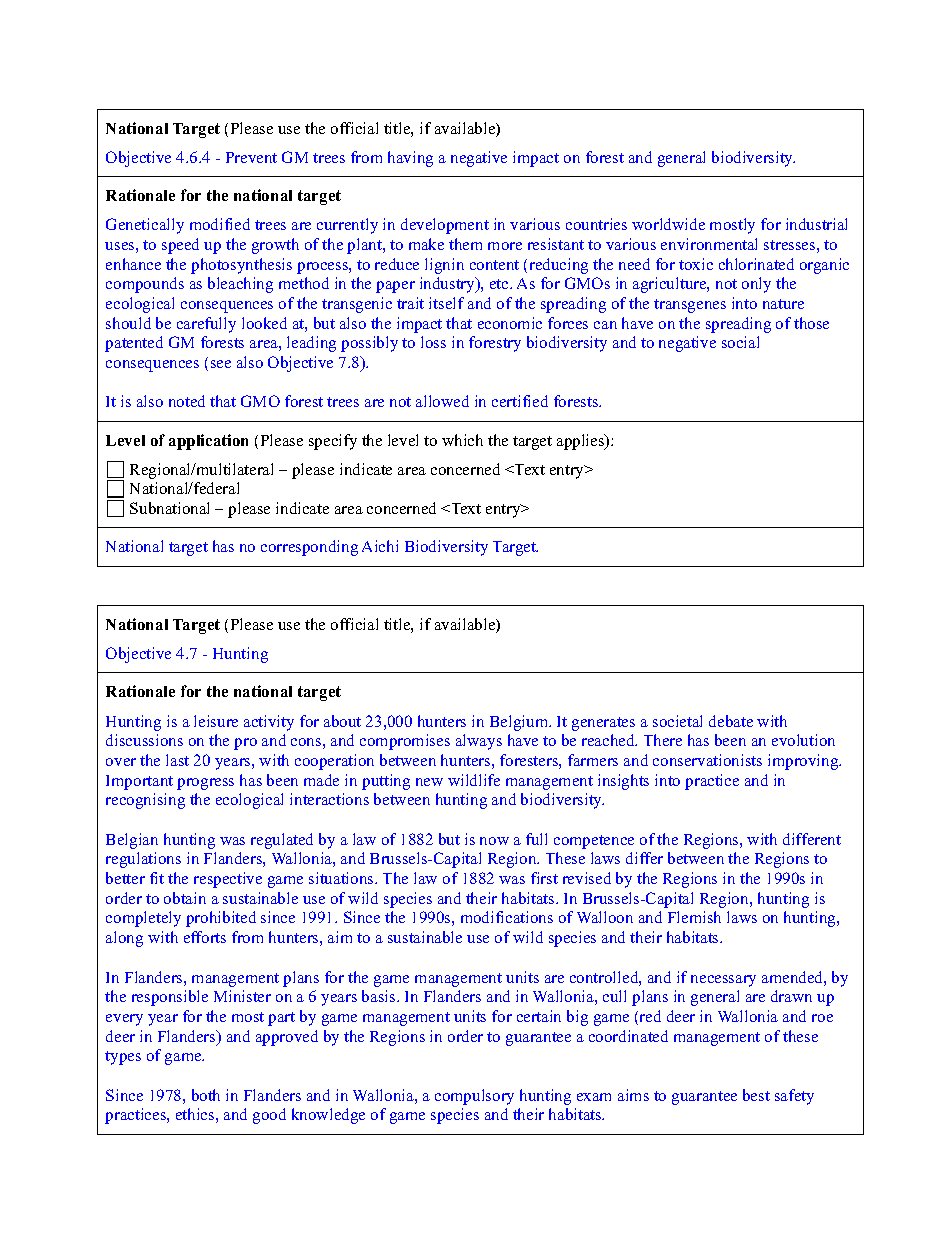  What do you see at coordinates (756, 1095) in the screenshot?
I see `best` at bounding box center [756, 1095].
